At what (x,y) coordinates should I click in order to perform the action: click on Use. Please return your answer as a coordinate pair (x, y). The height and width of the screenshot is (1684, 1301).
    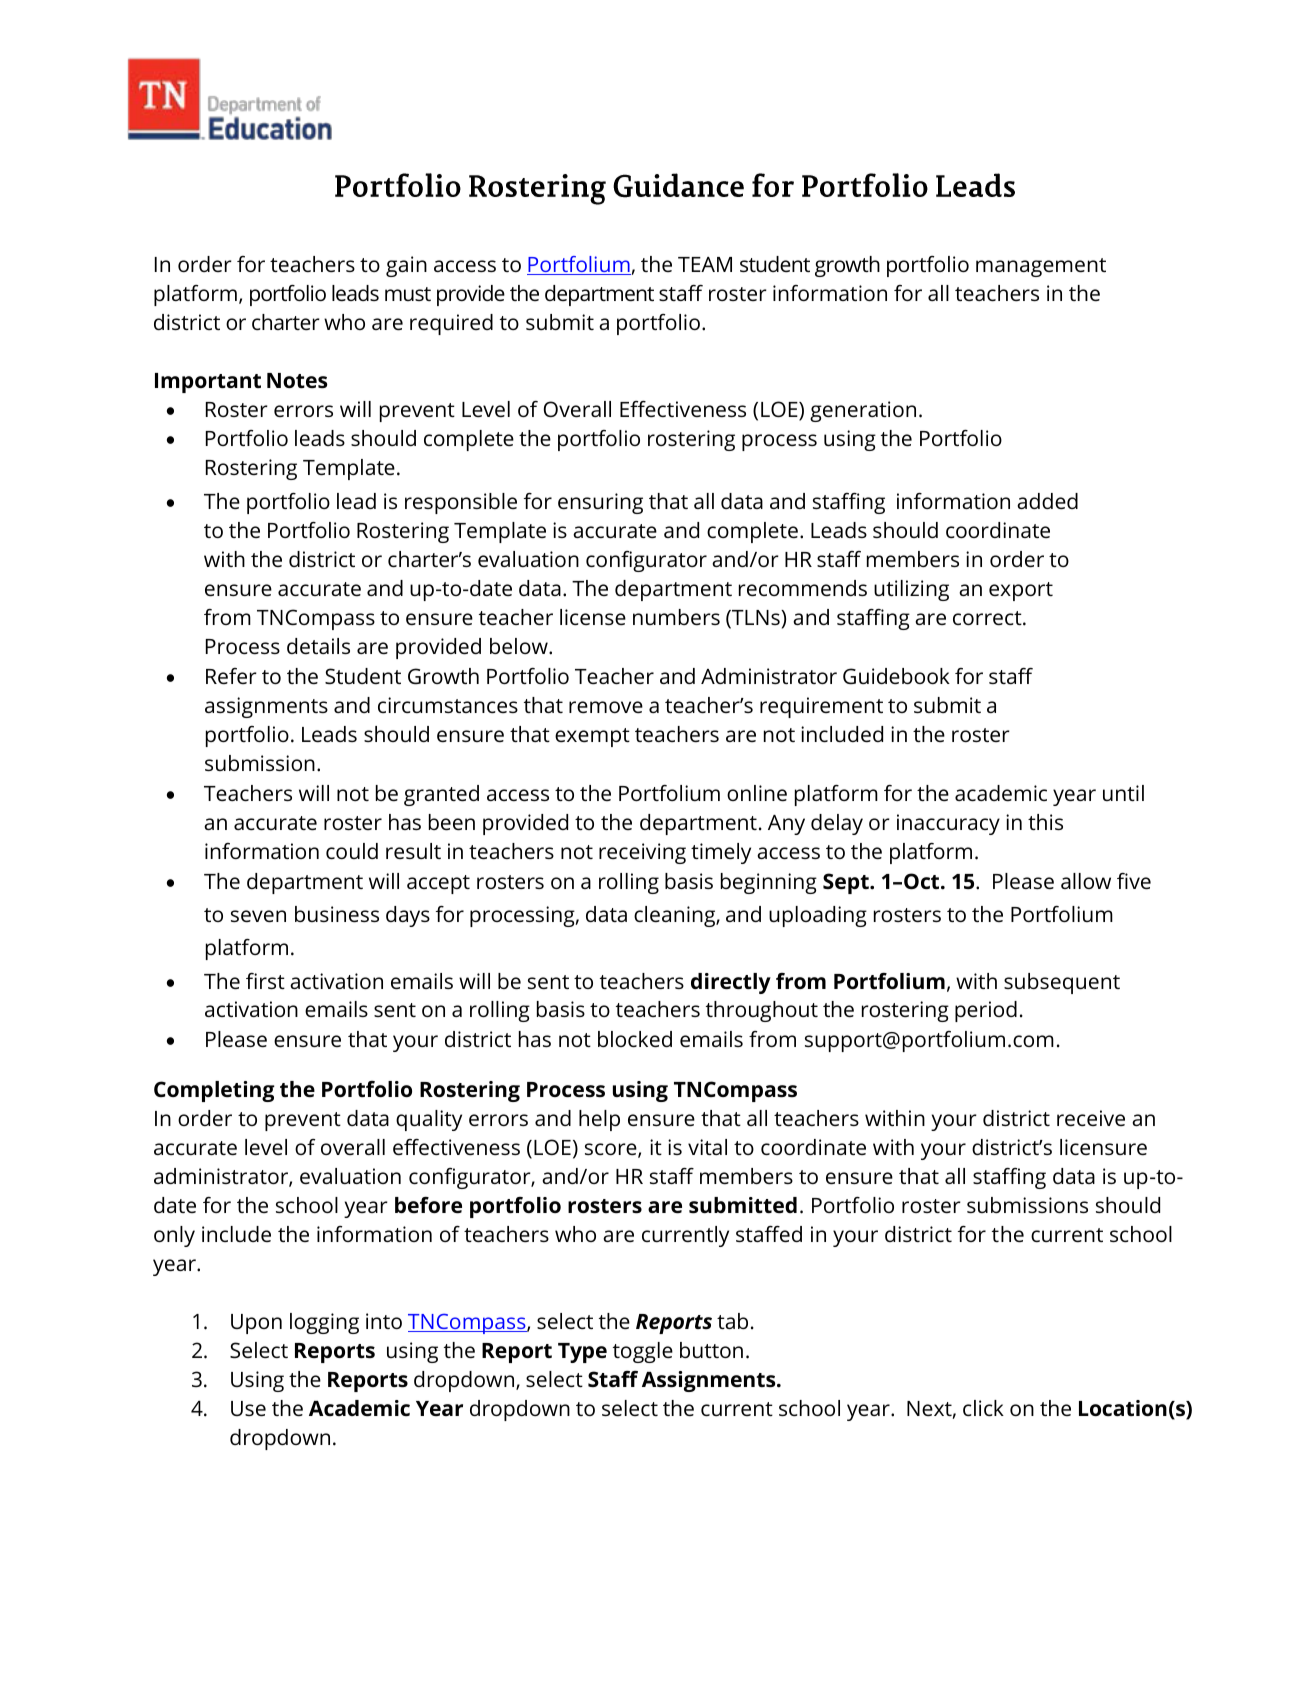
    Looking at the image, I should click on (248, 1409).
